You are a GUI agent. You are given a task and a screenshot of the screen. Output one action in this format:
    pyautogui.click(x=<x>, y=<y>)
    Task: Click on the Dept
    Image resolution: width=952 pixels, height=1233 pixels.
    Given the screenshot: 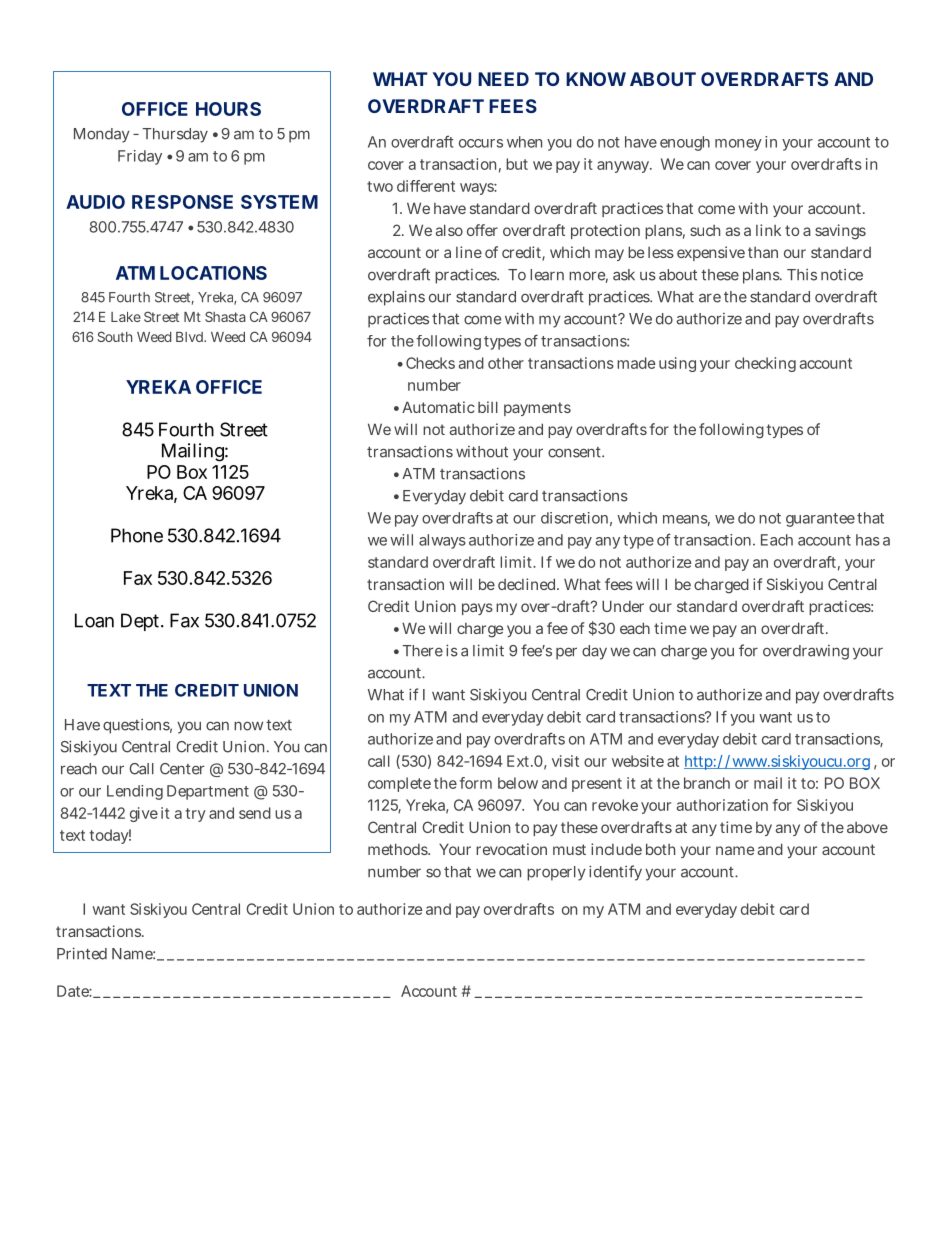 What is the action you would take?
    pyautogui.click(x=140, y=622)
